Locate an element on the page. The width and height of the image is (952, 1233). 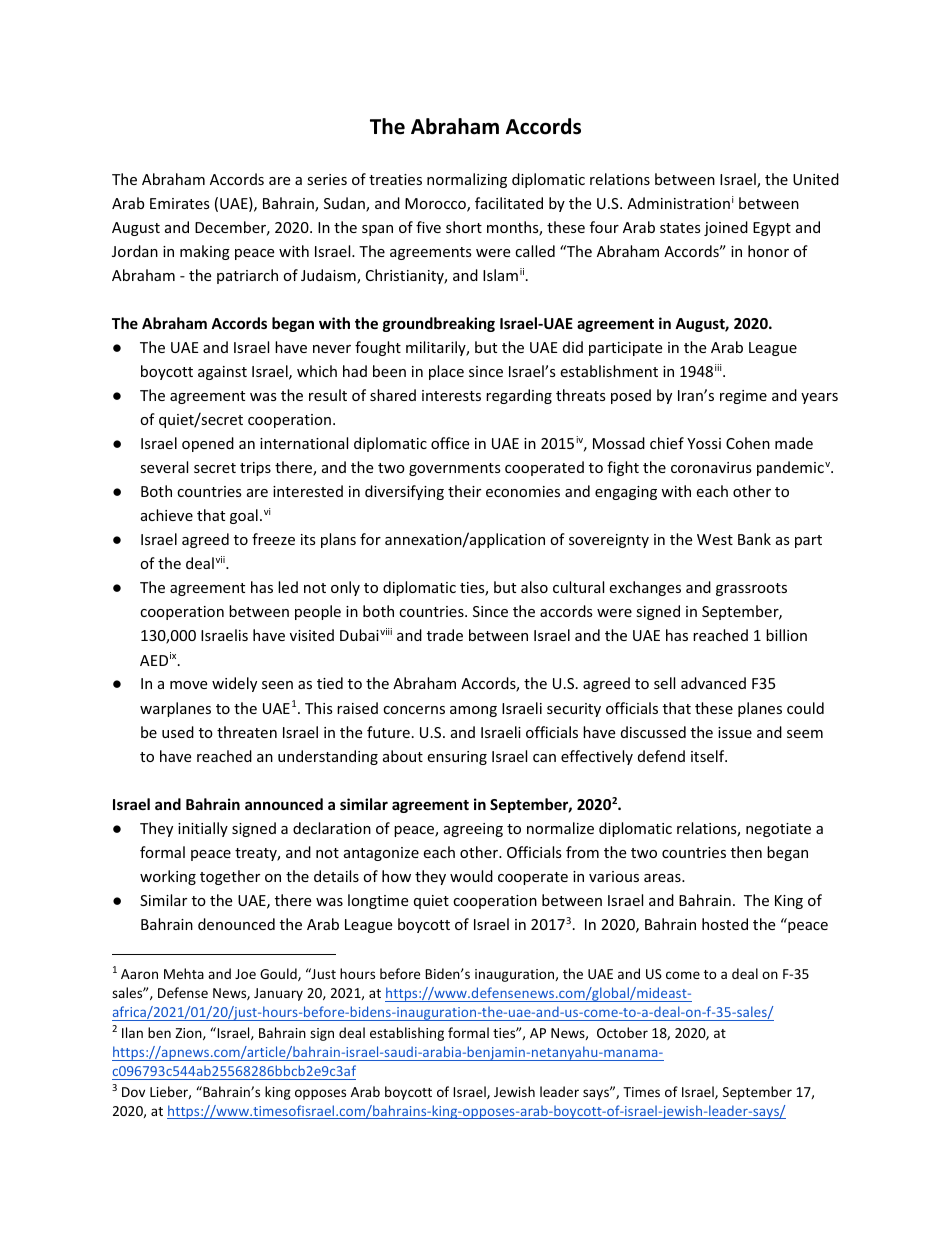
ensuring is located at coordinates (457, 758).
